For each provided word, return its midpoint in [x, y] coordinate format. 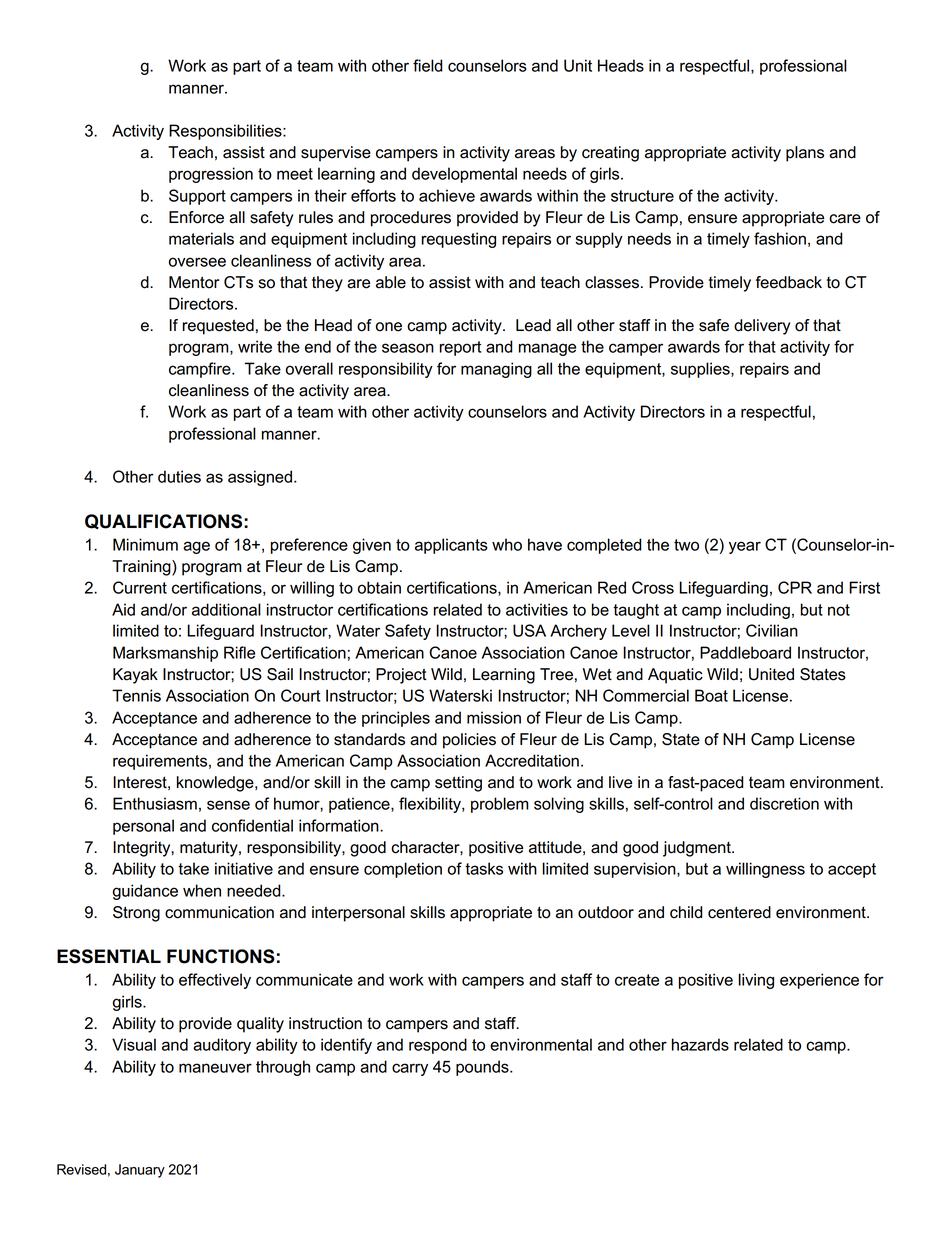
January [140, 1171]
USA [529, 630]
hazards [700, 1044]
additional [226, 609]
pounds [483, 1068]
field [428, 65]
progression [211, 175]
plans [805, 154]
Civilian [772, 630]
